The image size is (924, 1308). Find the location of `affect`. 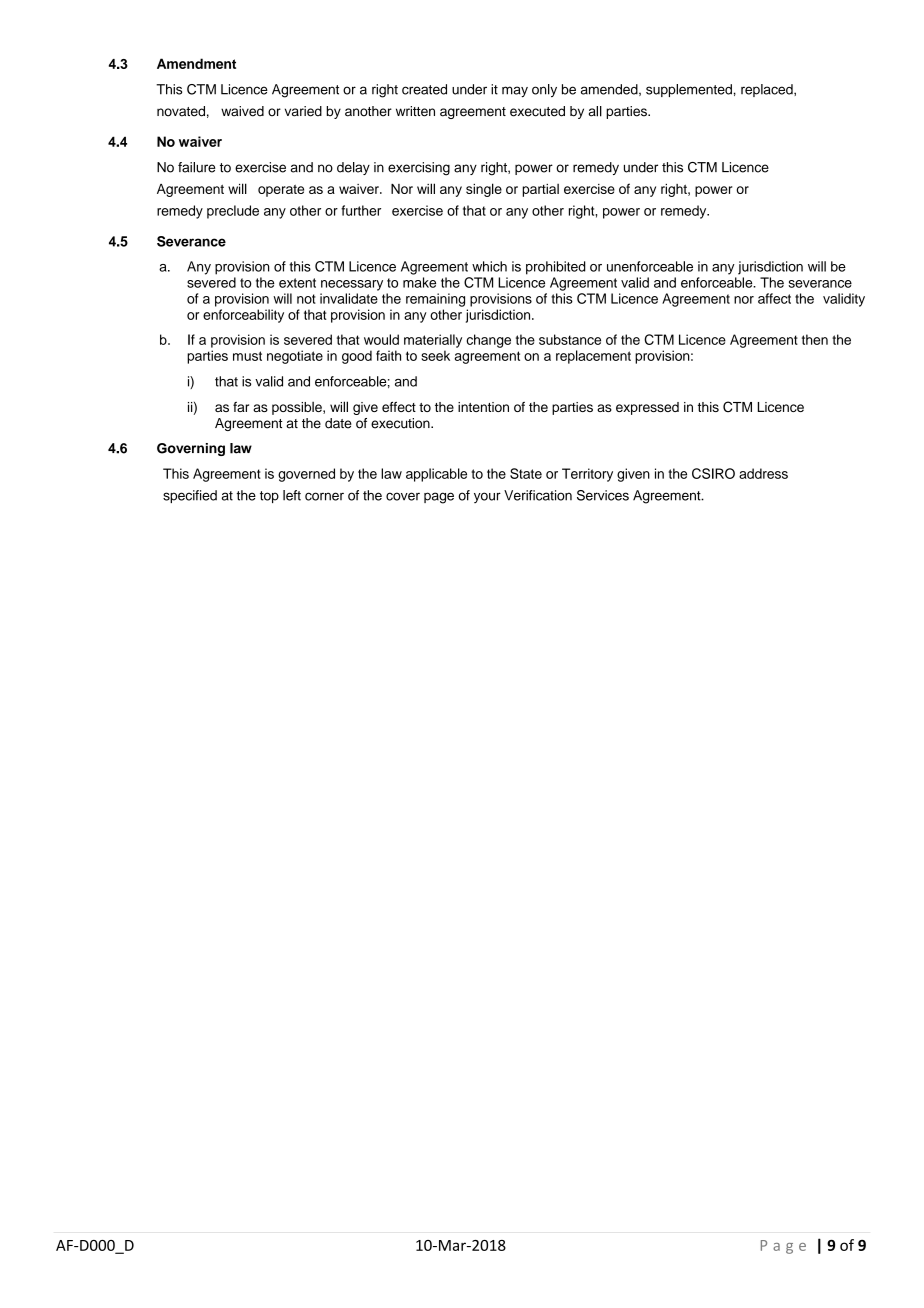

affect is located at coordinates (774, 298).
